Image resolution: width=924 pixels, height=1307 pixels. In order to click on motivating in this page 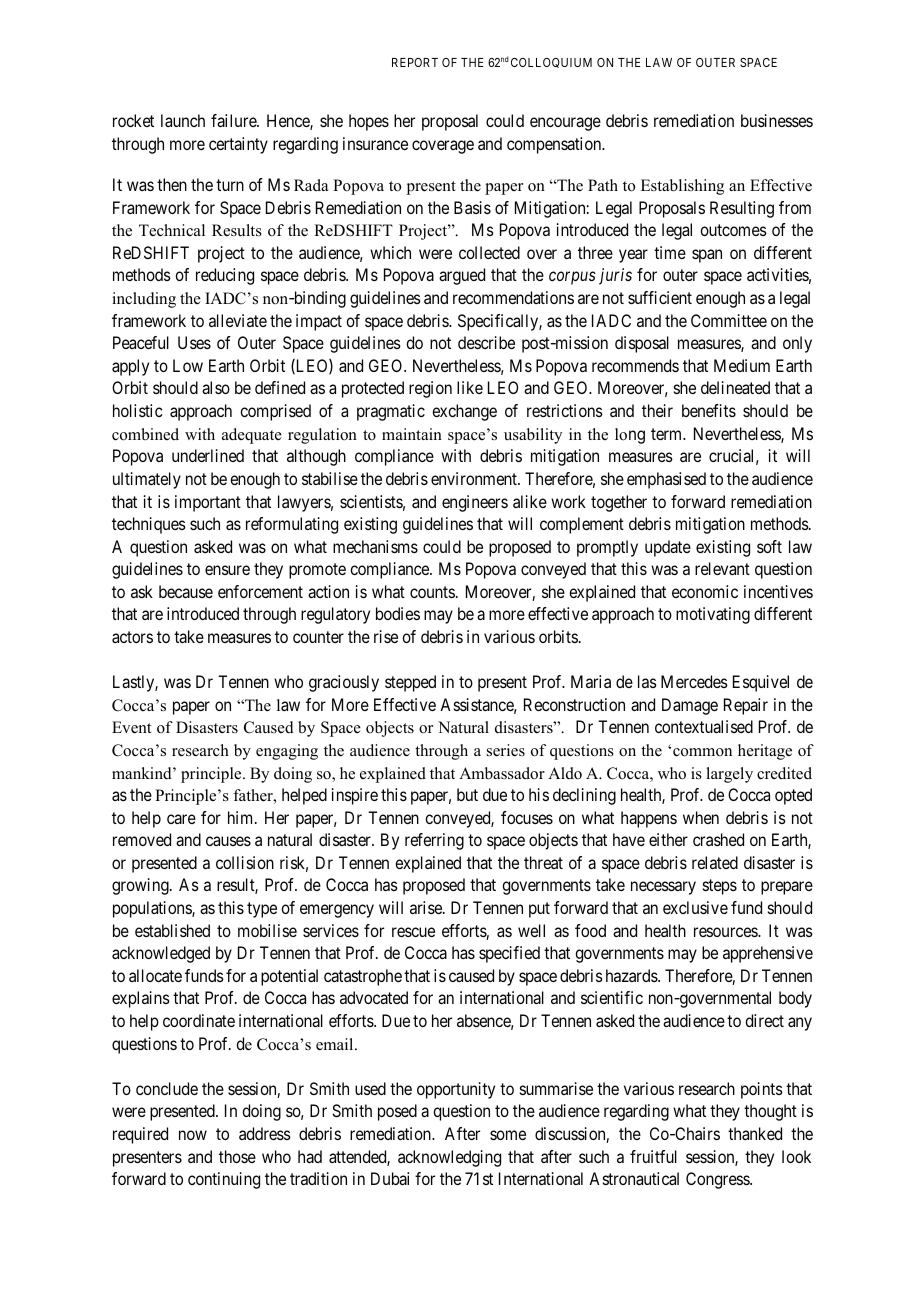, I will do `click(713, 615)`.
